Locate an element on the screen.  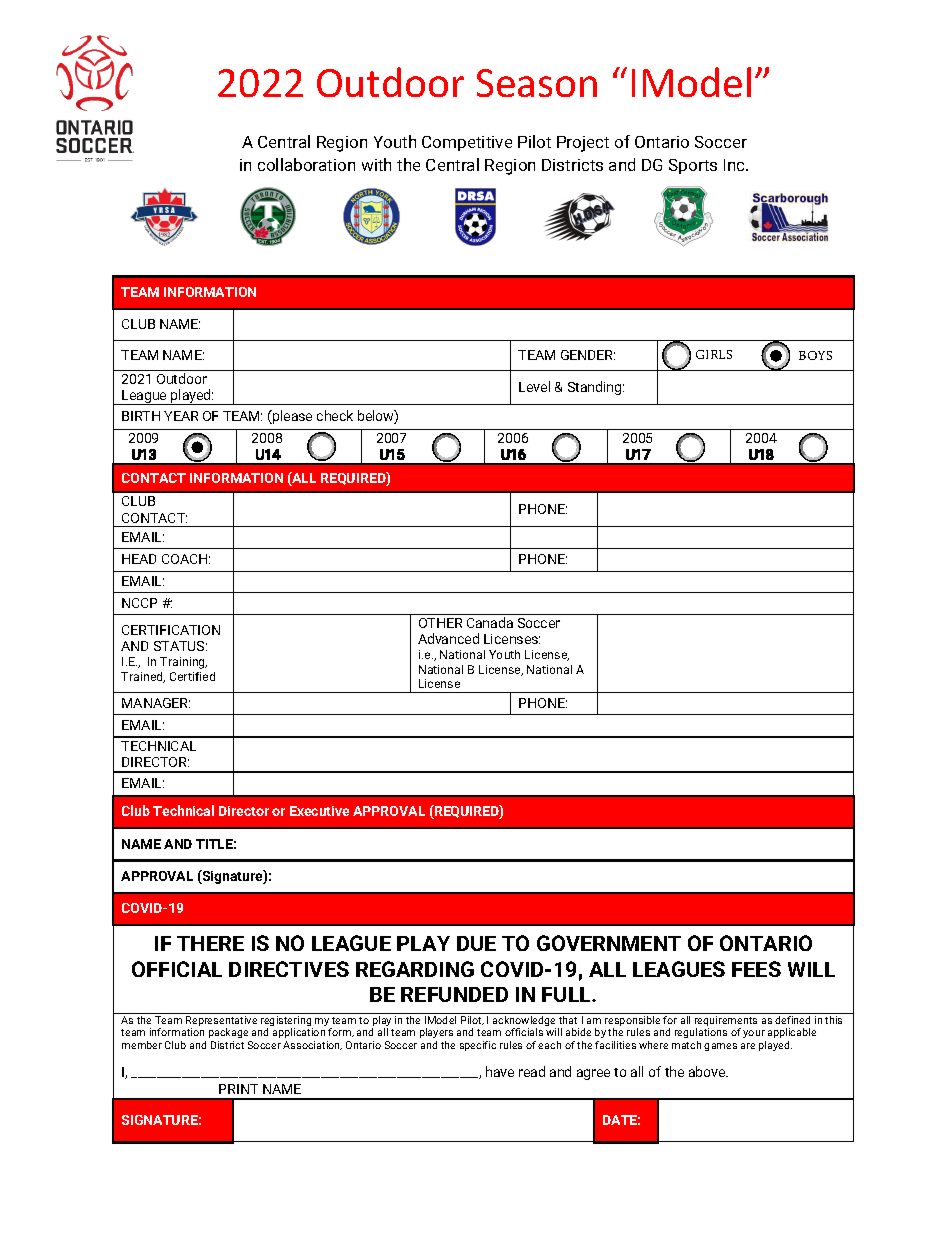
specific is located at coordinates (478, 1046).
